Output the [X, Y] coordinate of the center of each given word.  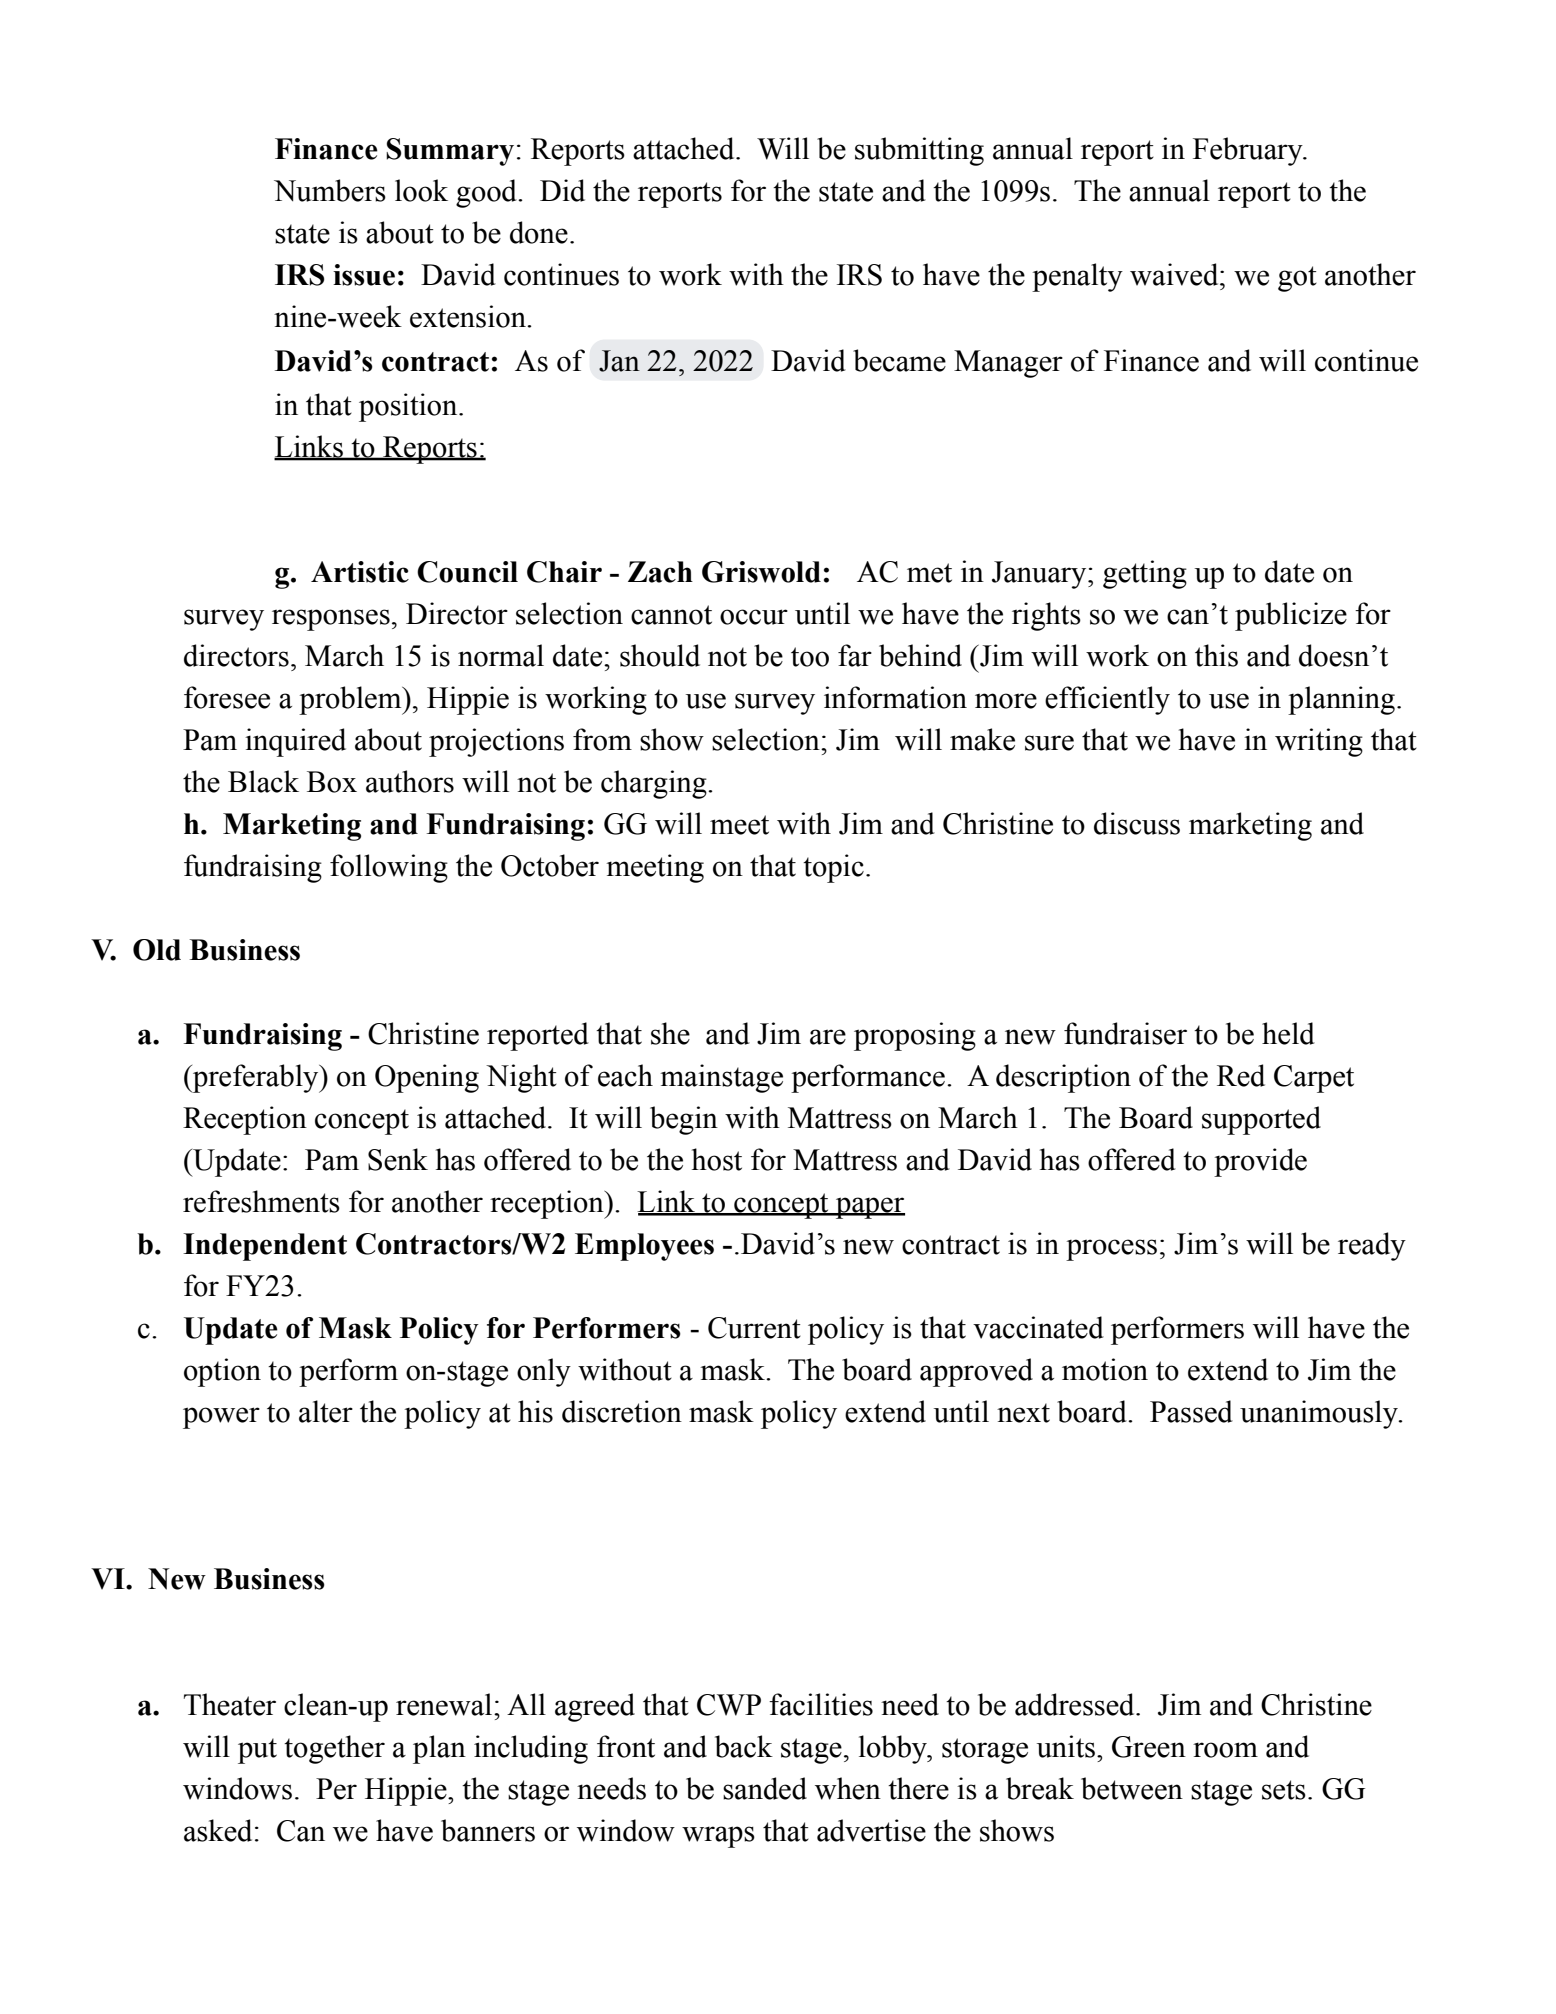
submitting [919, 151]
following [389, 868]
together [334, 1749]
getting [1145, 574]
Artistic [360, 572]
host [717, 1159]
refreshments [261, 1201]
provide [1260, 1162]
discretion [622, 1411]
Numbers [330, 190]
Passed [1191, 1411]
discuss [1137, 823]
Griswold [761, 572]
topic [833, 868]
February [1249, 151]
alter [326, 1411]
